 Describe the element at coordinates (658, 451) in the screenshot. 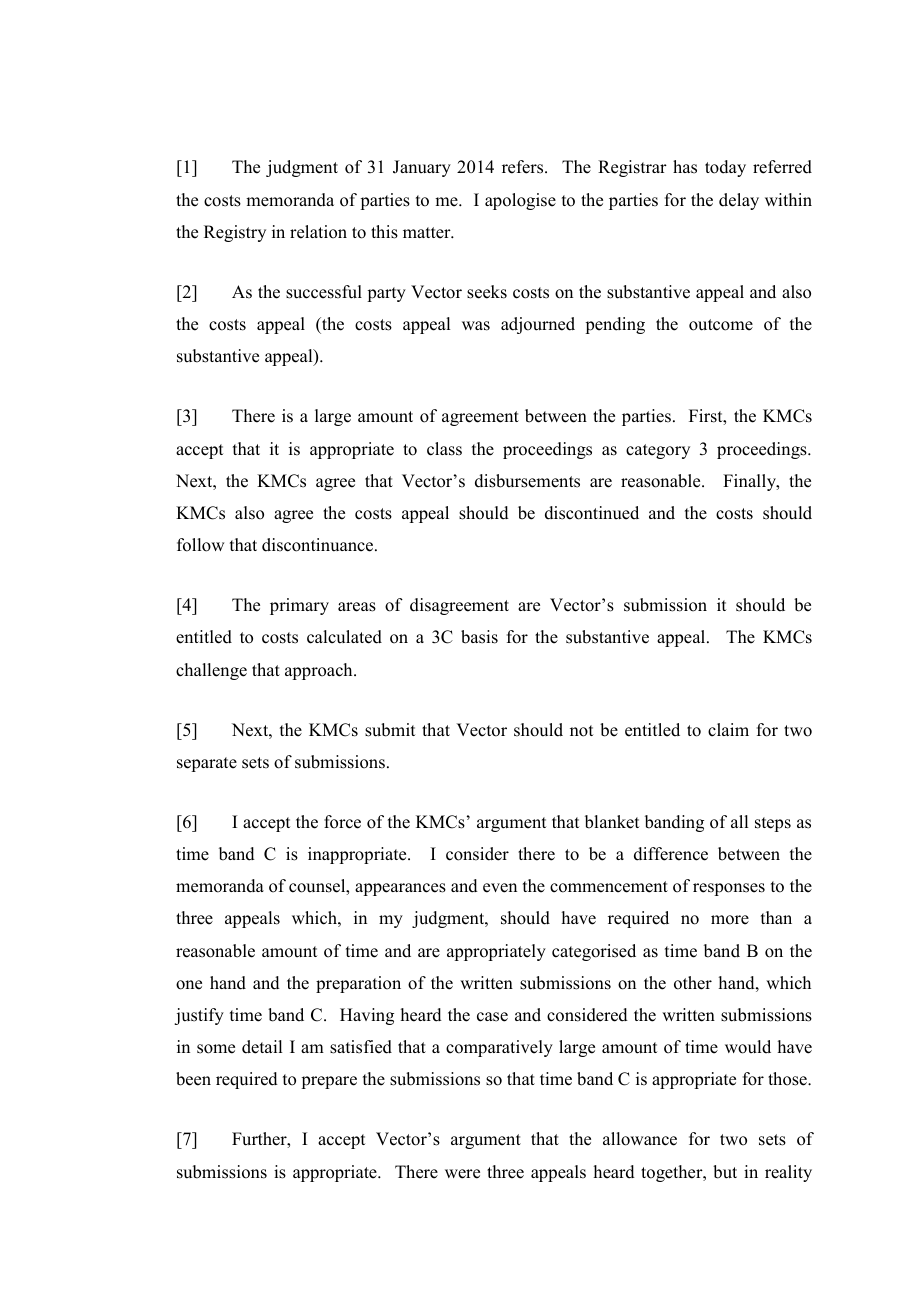

I see `category` at that location.
